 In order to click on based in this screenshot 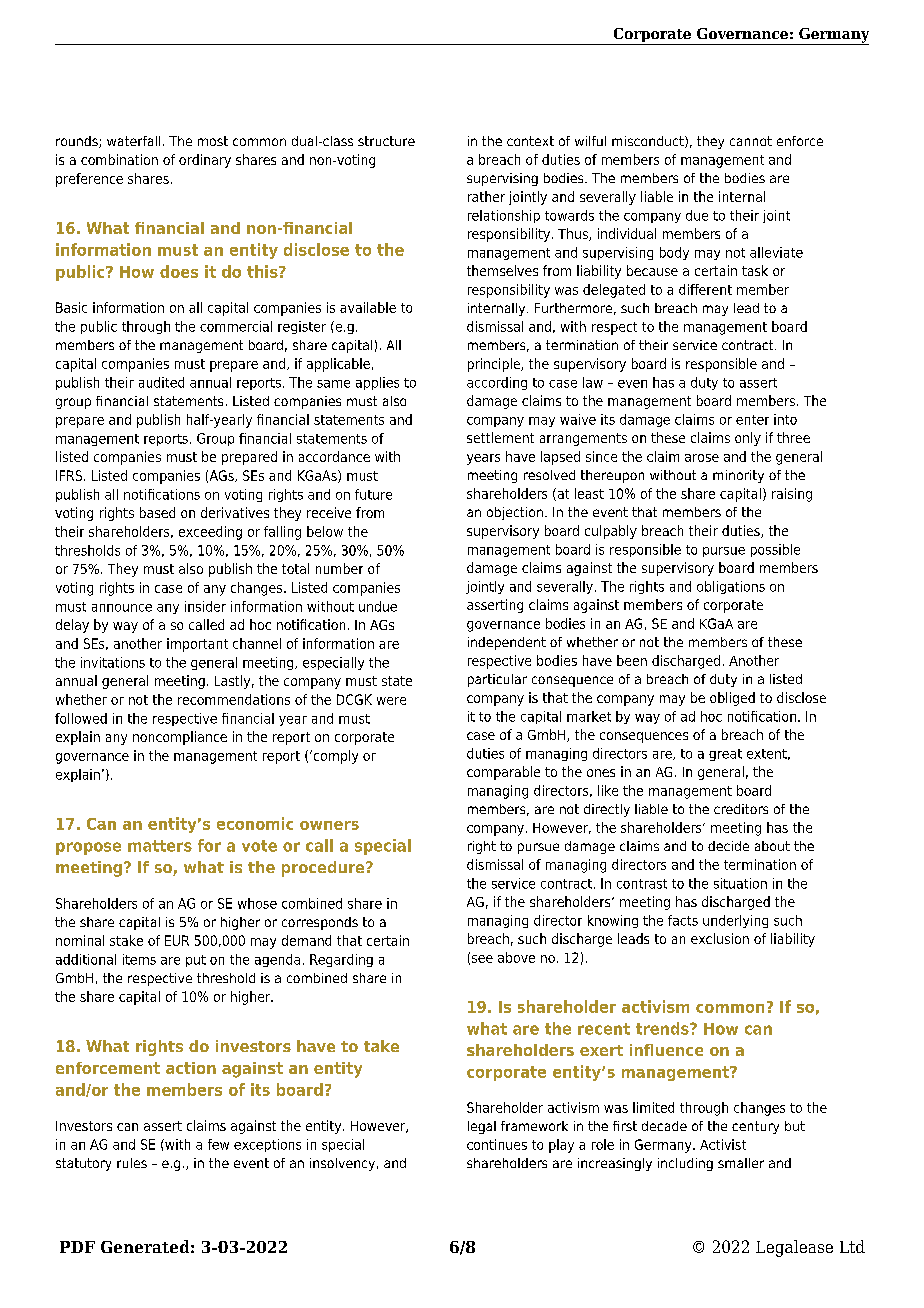, I will do `click(157, 512)`.
